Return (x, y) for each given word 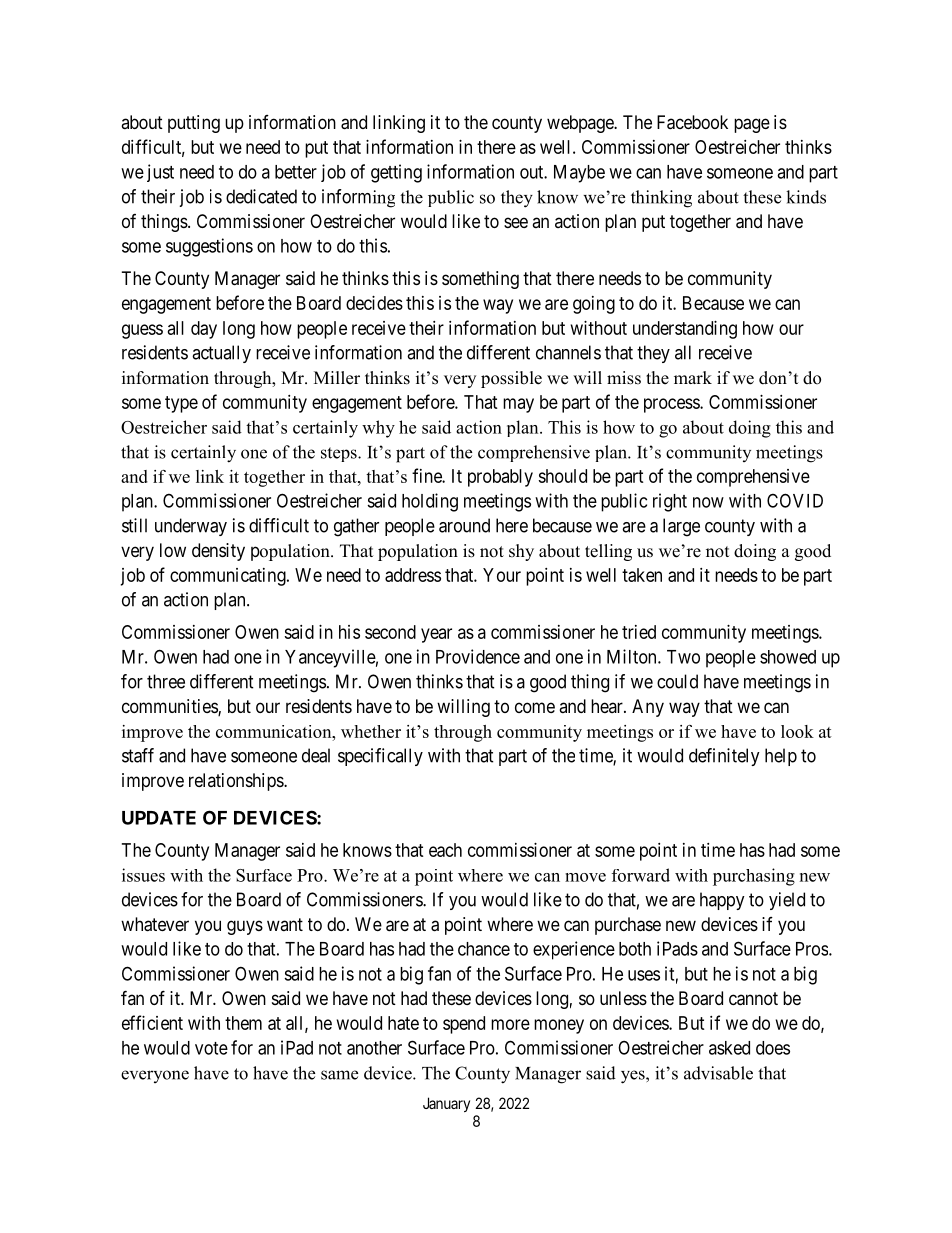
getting (396, 173)
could (677, 681)
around (464, 525)
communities (170, 707)
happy (722, 901)
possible (511, 379)
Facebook (692, 122)
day (204, 330)
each (445, 850)
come (535, 707)
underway (191, 527)
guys (245, 927)
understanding (685, 330)
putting (194, 124)
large (681, 527)
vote (211, 1048)
